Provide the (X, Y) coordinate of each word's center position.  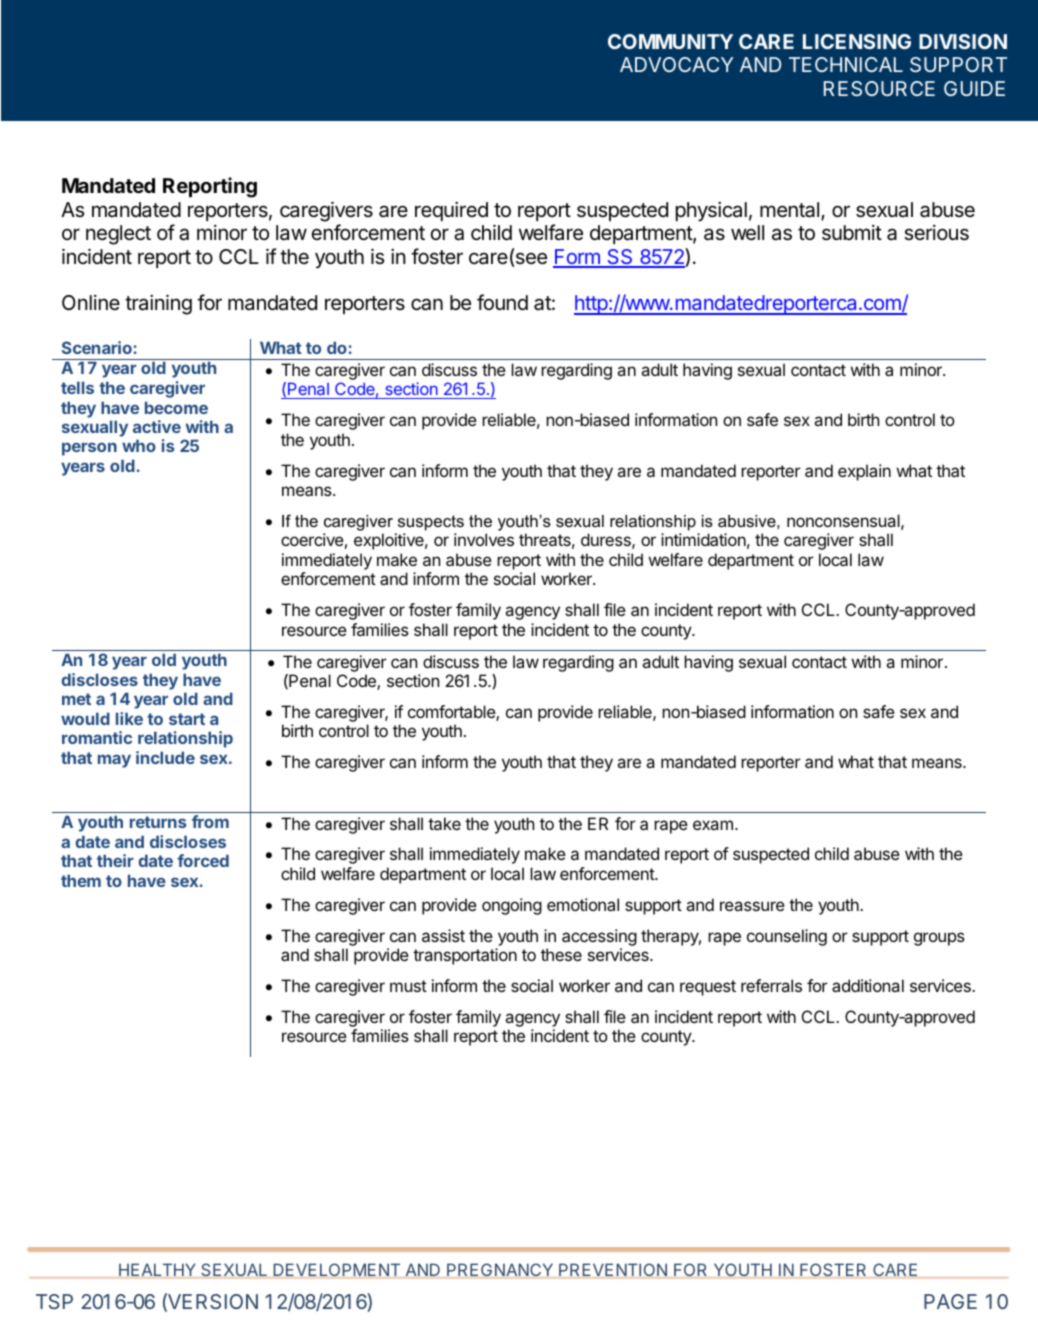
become (176, 407)
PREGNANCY (500, 1269)
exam (713, 825)
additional (868, 985)
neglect (118, 235)
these (561, 954)
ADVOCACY (676, 64)
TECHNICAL (846, 64)
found (502, 302)
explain (864, 472)
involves (484, 539)
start (187, 719)
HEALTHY (157, 1269)
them (81, 880)
